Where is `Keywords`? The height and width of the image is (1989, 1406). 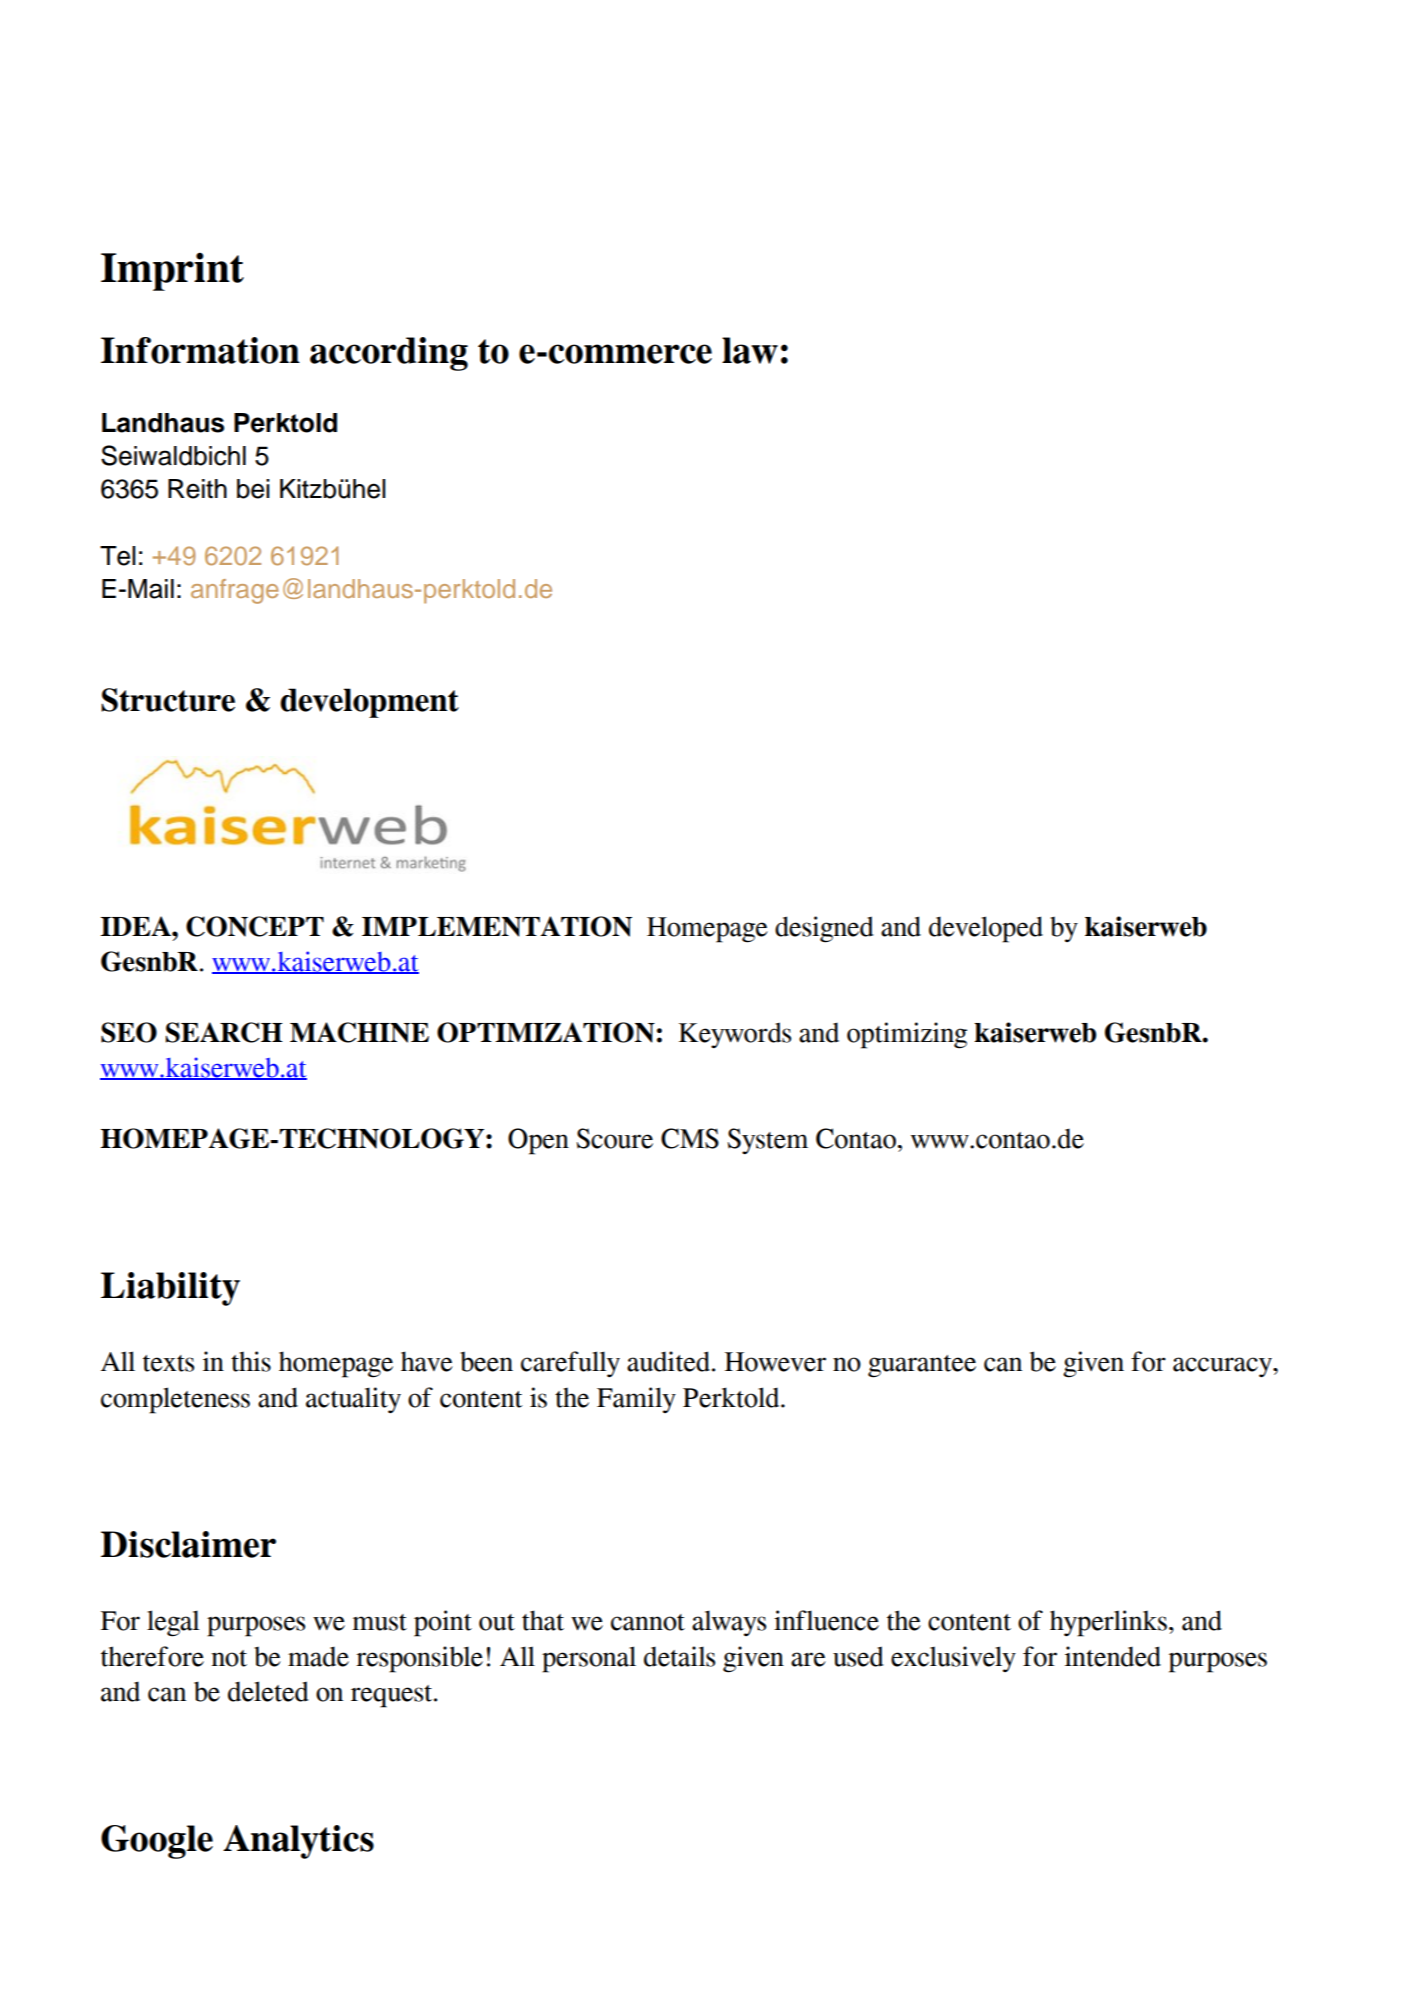 Keywords is located at coordinates (735, 1035).
